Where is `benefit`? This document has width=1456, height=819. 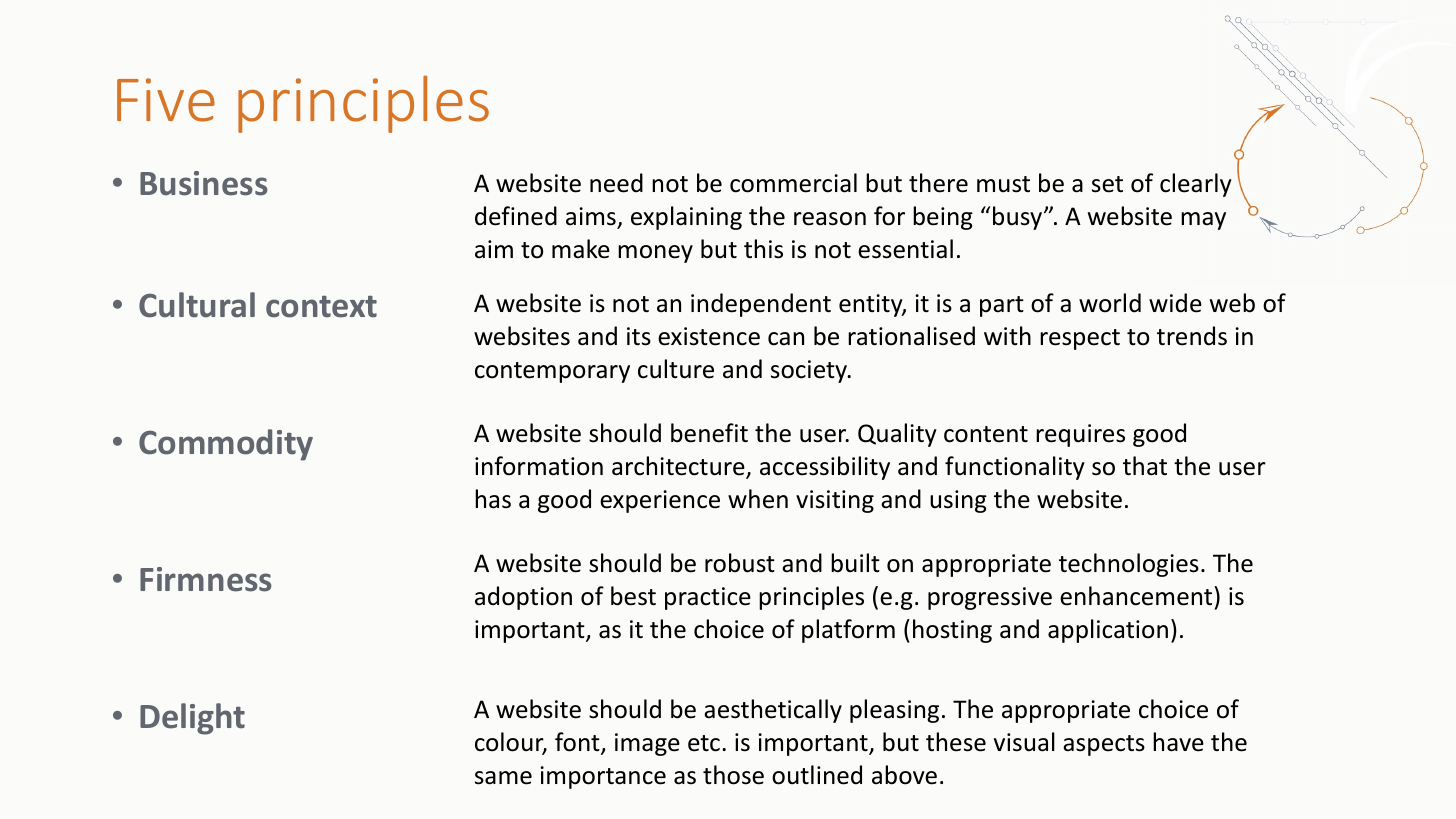 benefit is located at coordinates (709, 433).
